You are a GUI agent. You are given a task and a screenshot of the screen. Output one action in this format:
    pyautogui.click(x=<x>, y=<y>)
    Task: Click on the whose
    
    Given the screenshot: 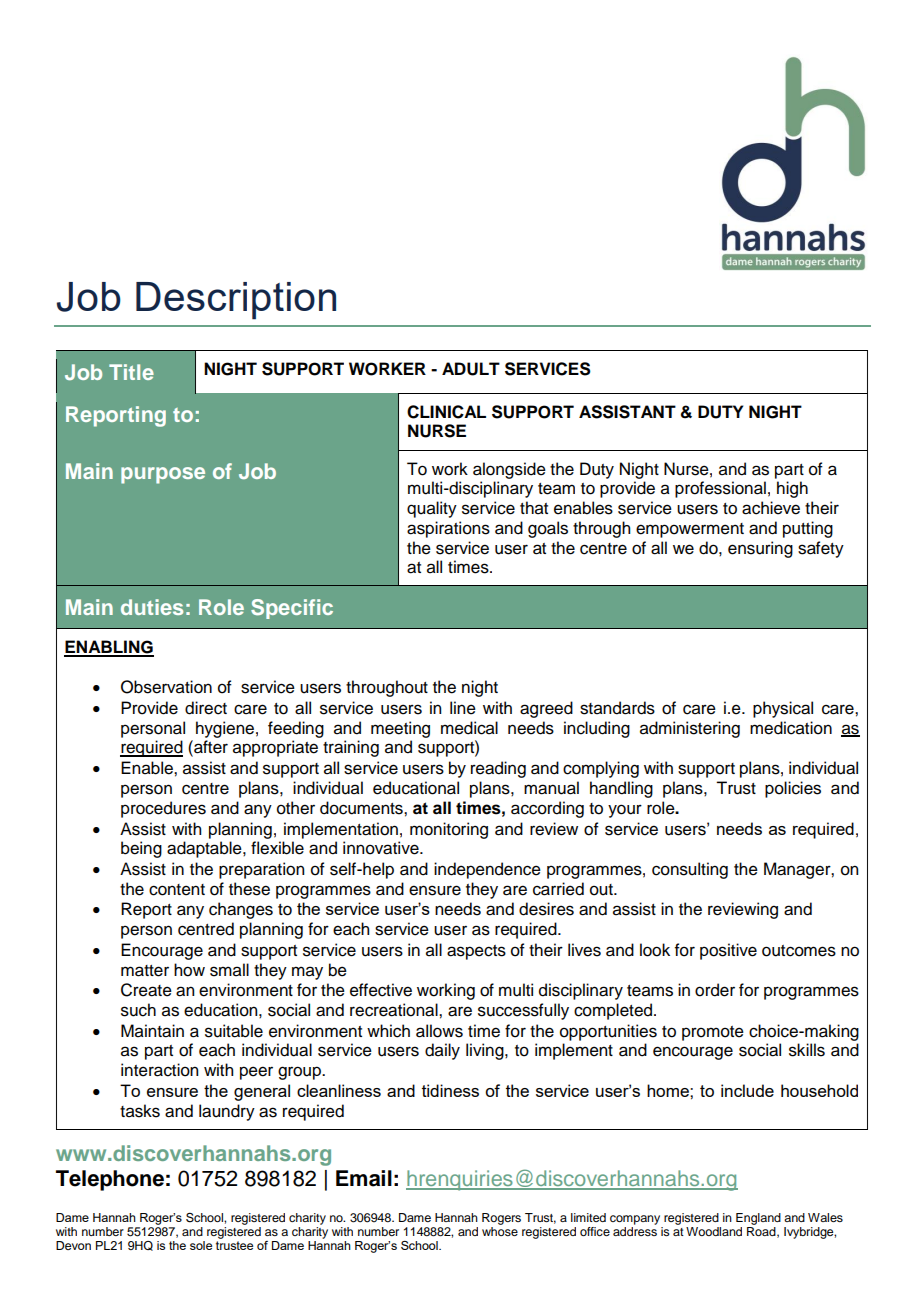 What is the action you would take?
    pyautogui.click(x=500, y=1231)
